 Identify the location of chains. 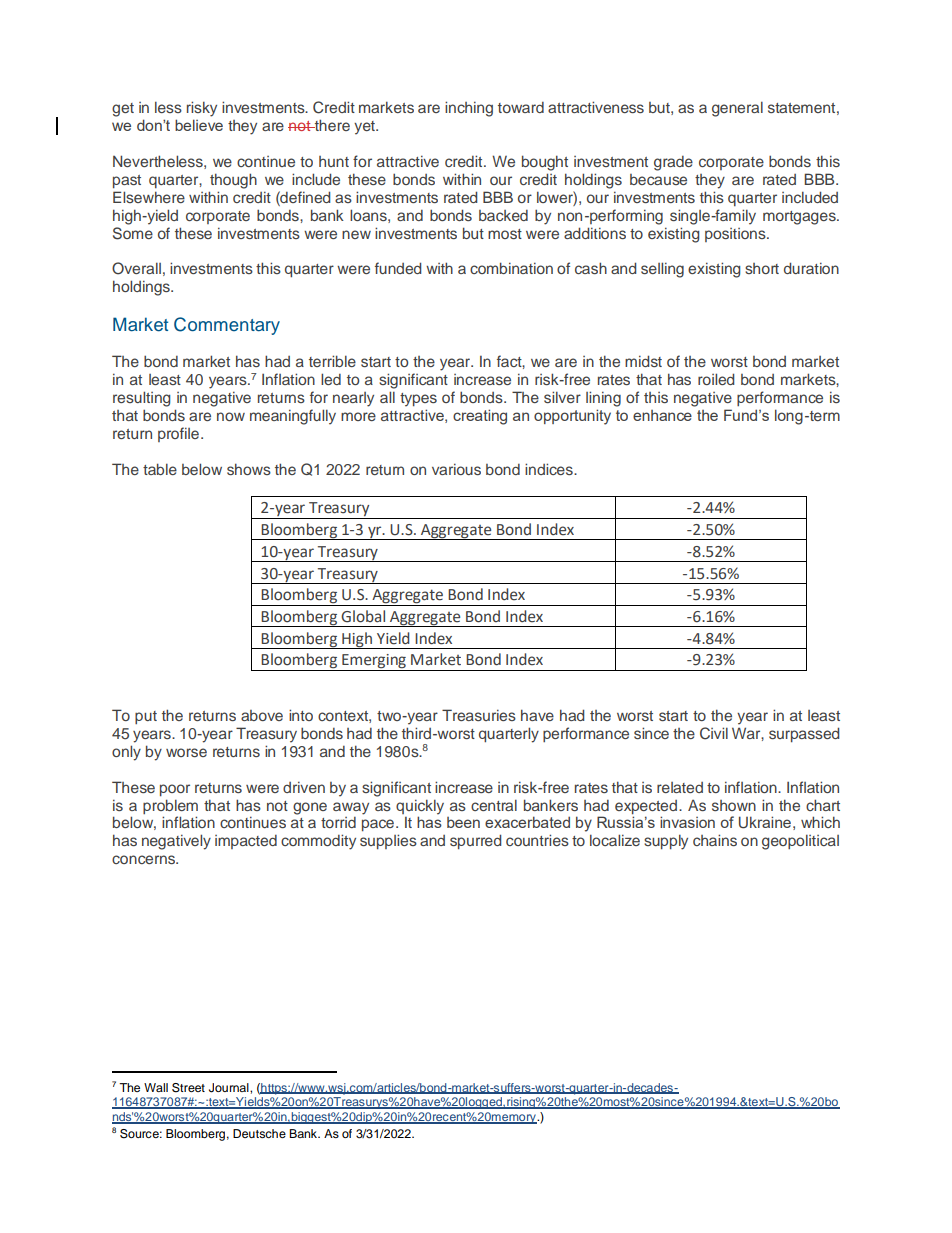
(715, 840).
